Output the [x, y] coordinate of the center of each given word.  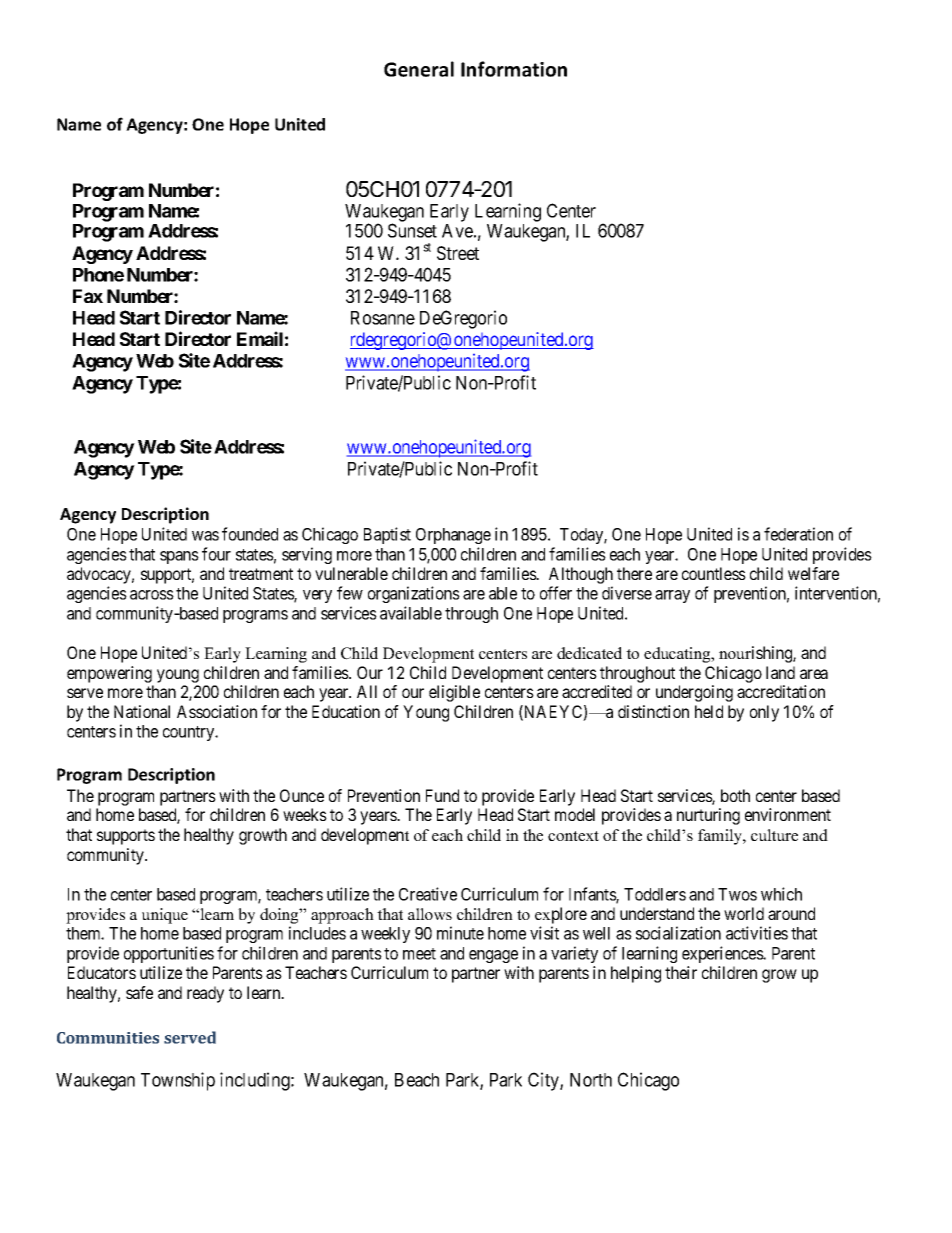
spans [179, 557]
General [419, 69]
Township [178, 1081]
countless [714, 573]
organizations [414, 594]
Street [458, 253]
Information [514, 69]
